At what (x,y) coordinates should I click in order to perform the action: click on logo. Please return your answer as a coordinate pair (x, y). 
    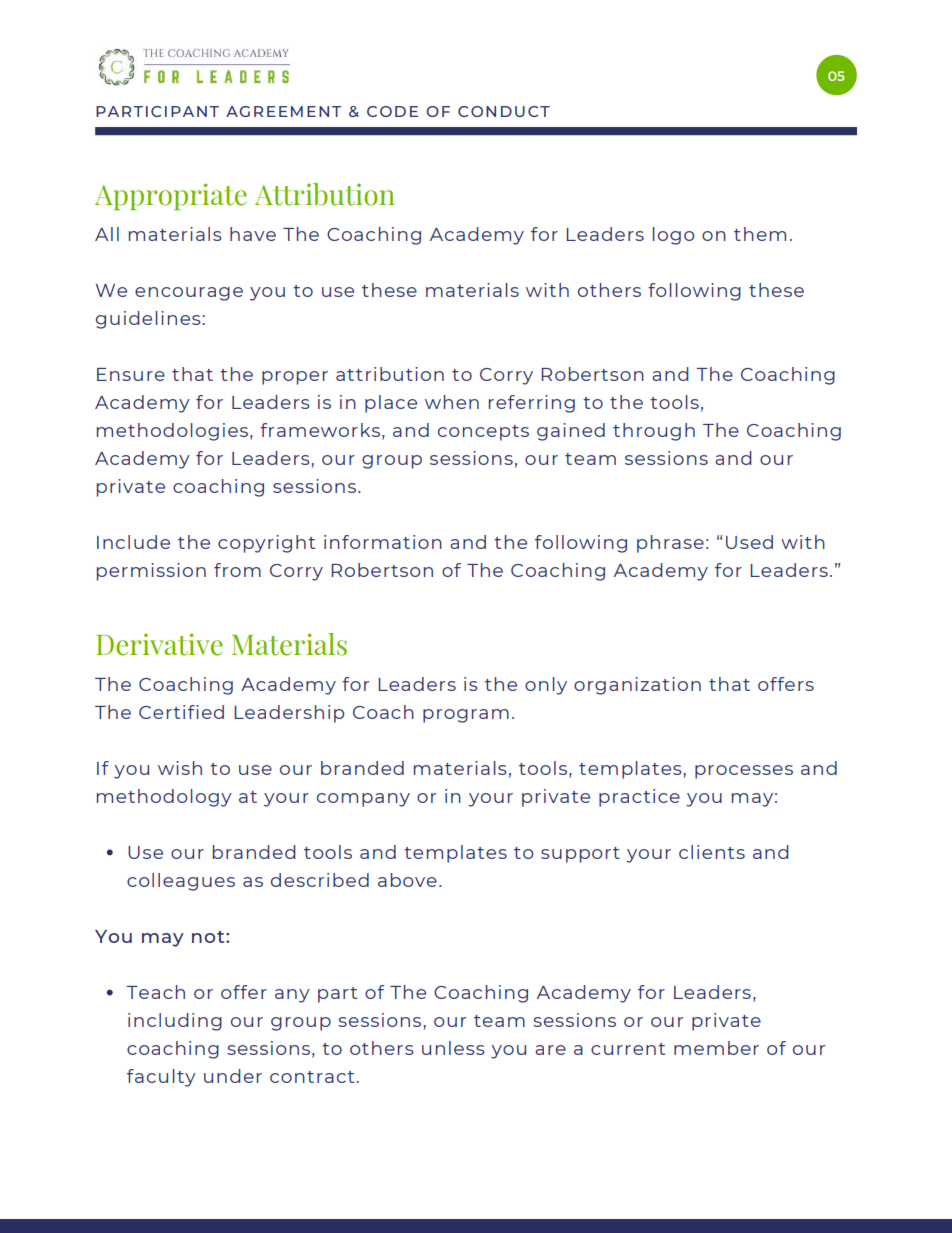
    Looking at the image, I should click on (674, 236).
